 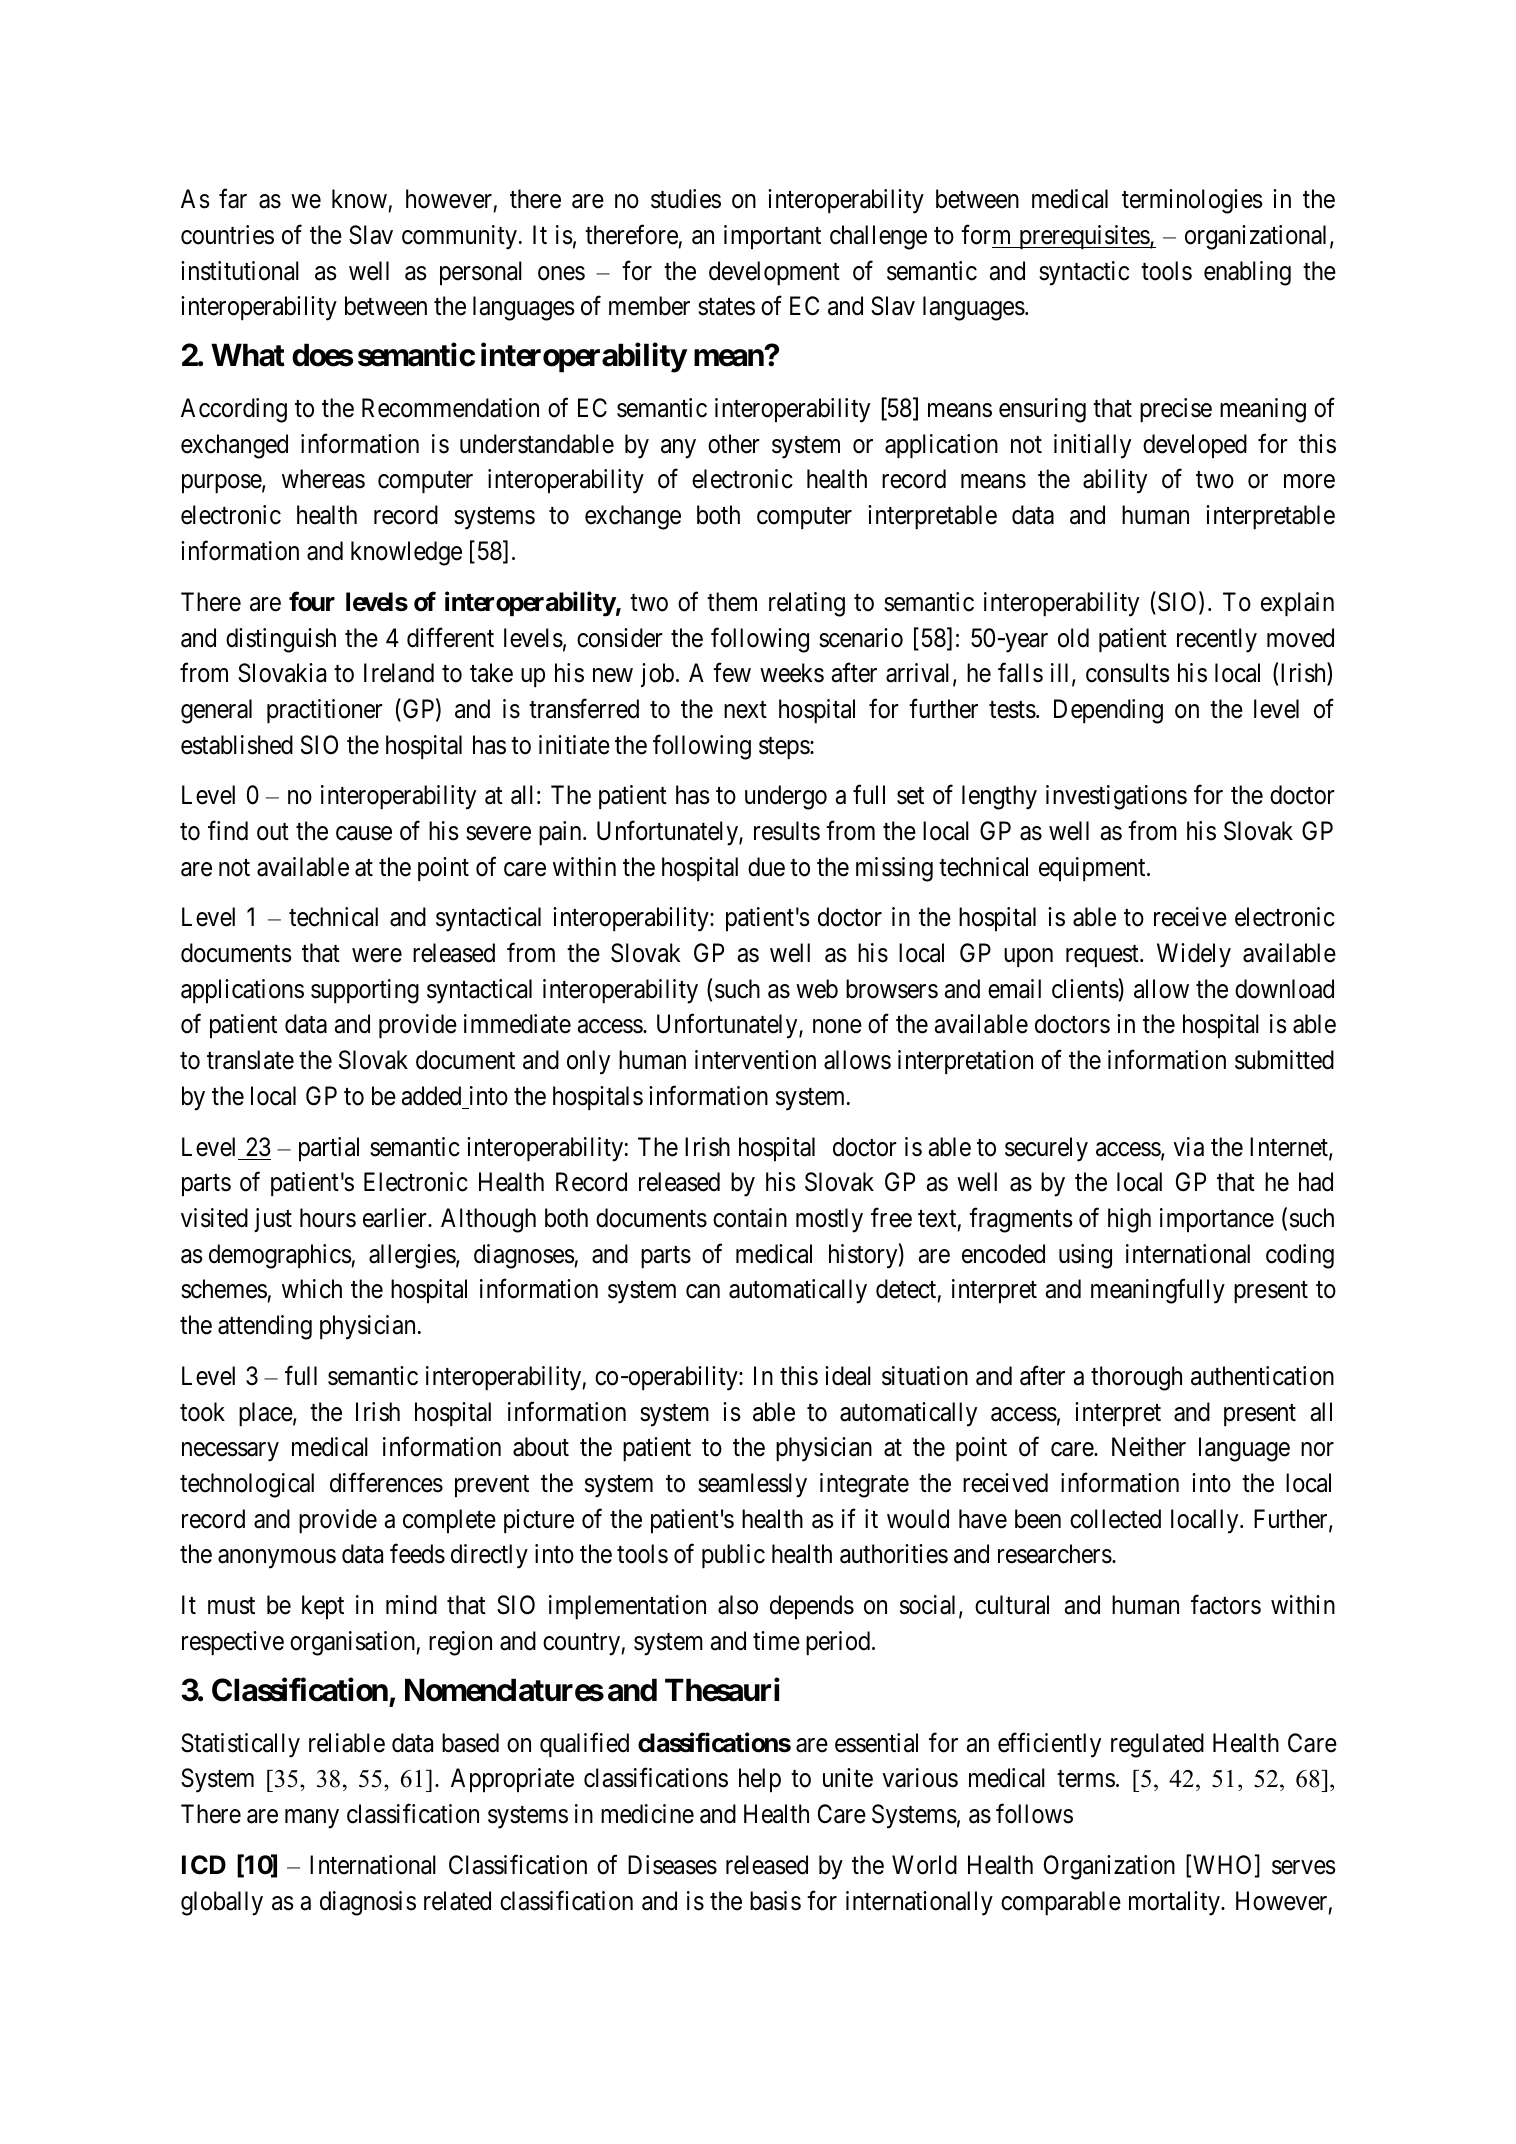 I want to click on terminologies, so click(x=1192, y=201).
